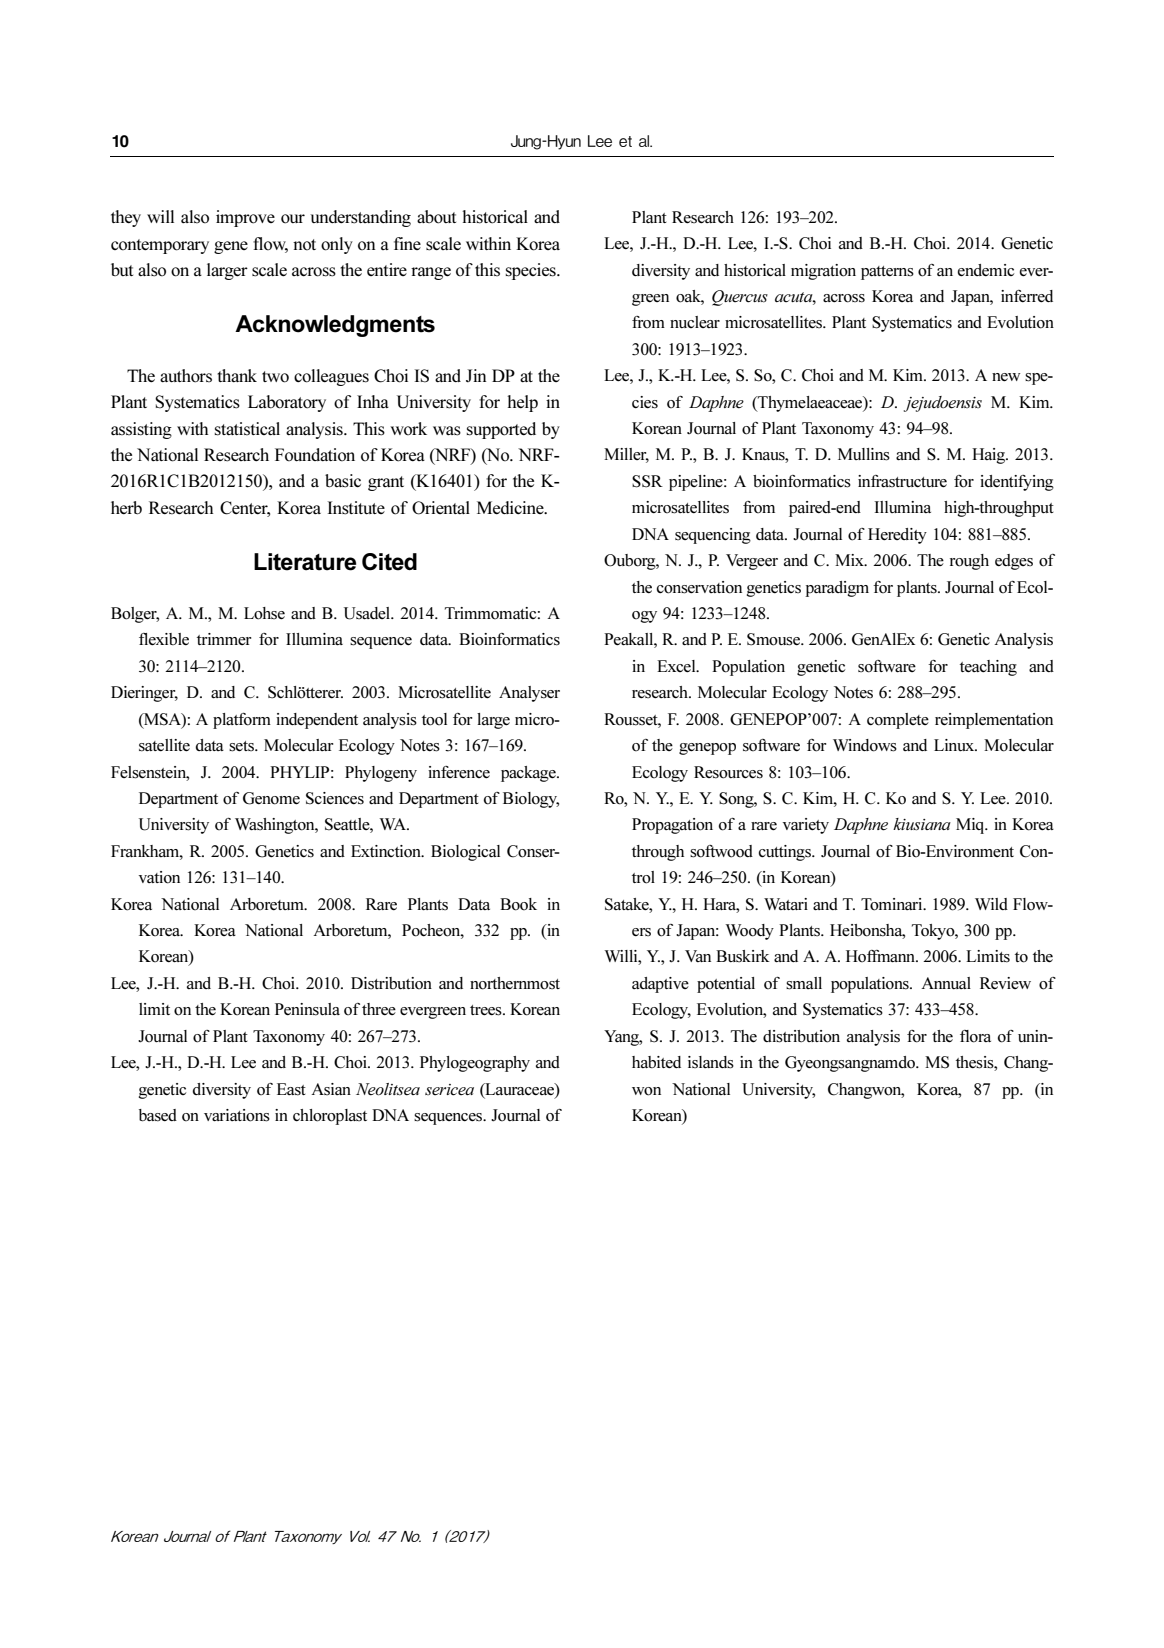 The height and width of the screenshot is (1648, 1164). Describe the element at coordinates (518, 904) in the screenshot. I see `Book` at that location.
